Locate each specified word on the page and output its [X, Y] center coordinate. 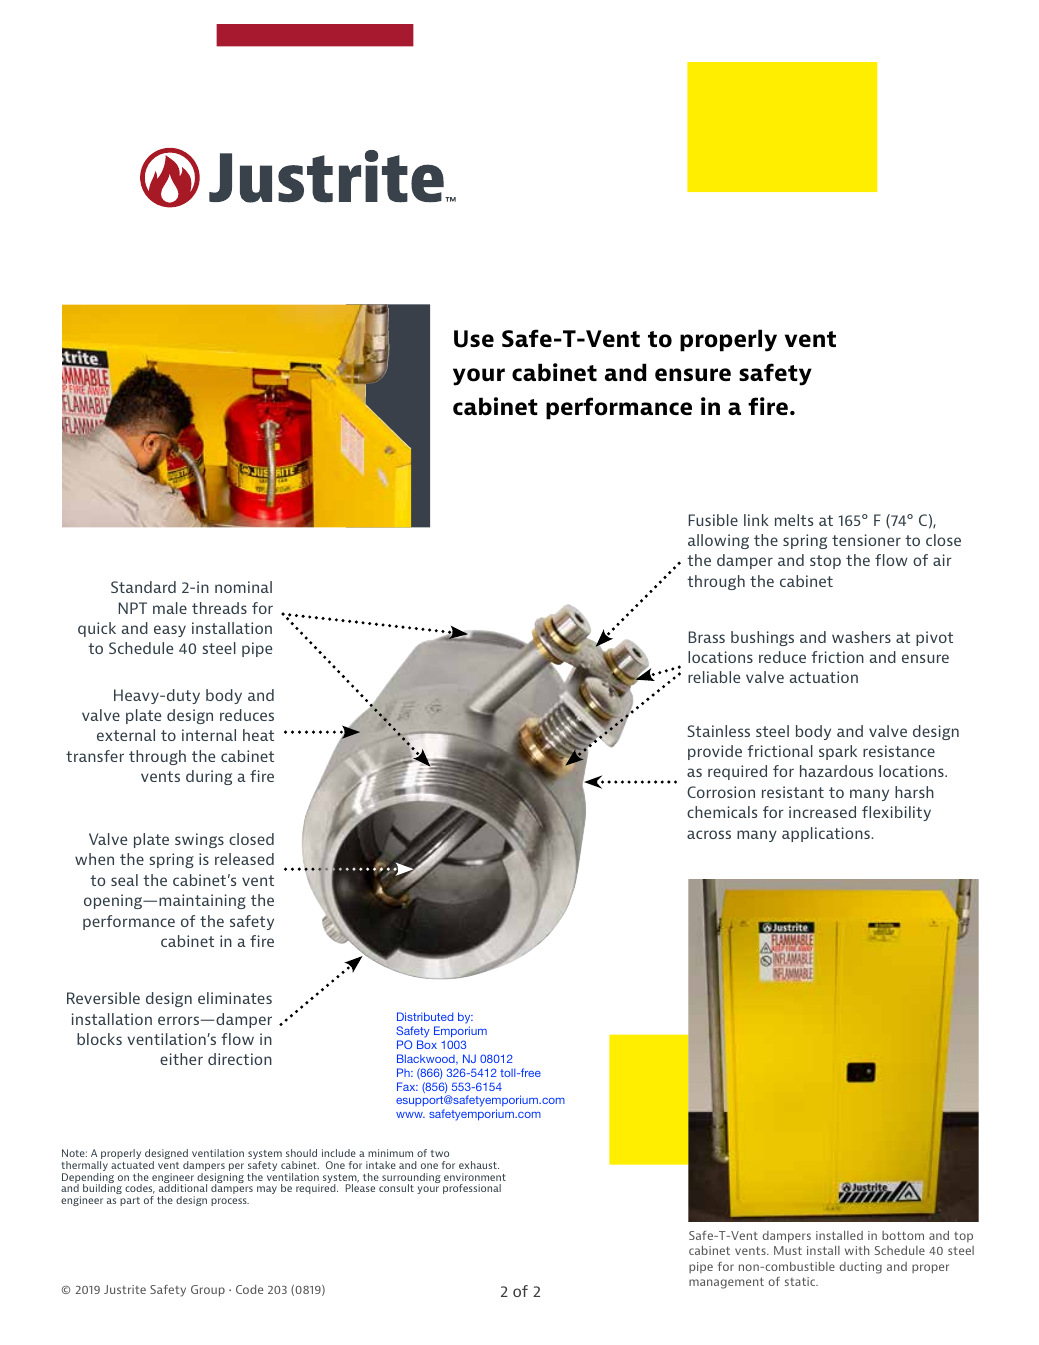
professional [472, 1189]
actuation [824, 677]
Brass [707, 637]
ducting [860, 1268]
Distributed [425, 1016]
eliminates [235, 998]
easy [170, 631]
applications [827, 834]
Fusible [713, 520]
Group [208, 1291]
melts [794, 520]
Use [474, 339]
